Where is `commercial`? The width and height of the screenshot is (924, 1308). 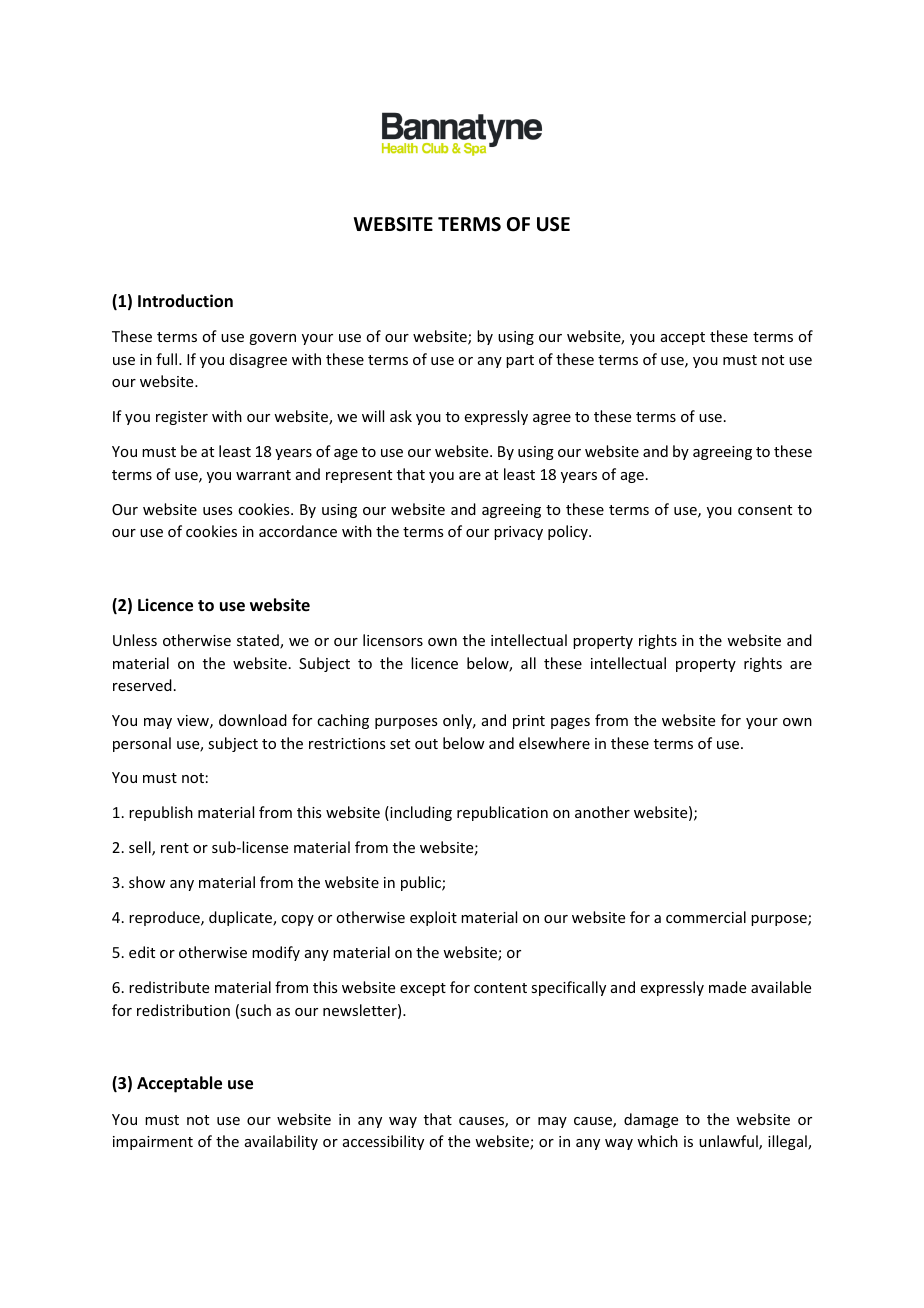 commercial is located at coordinates (706, 917).
